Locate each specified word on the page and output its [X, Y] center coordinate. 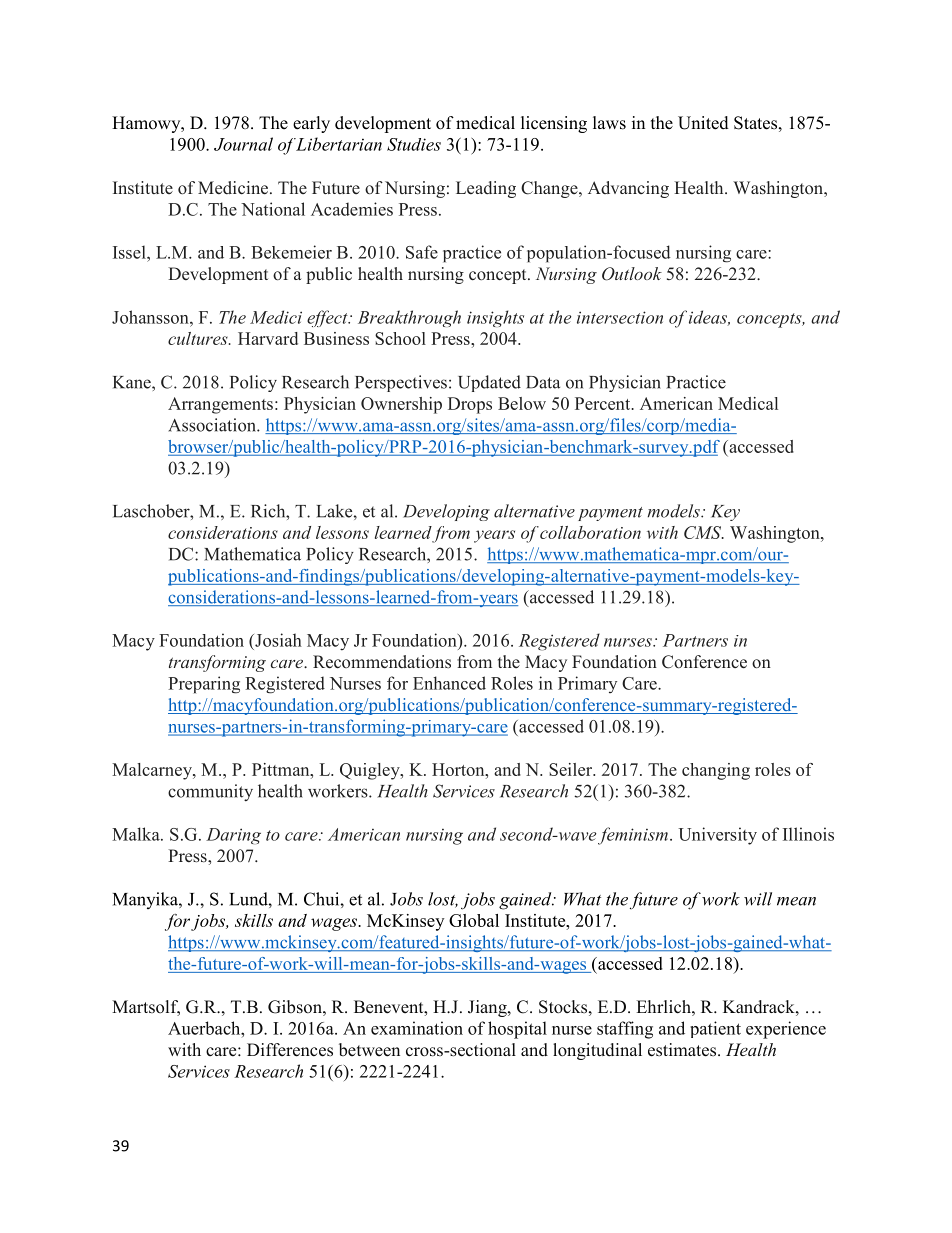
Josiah [277, 640]
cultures [199, 338]
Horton [459, 769]
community [210, 792]
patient [715, 1029]
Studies [414, 144]
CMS [704, 532]
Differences [290, 1050]
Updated [489, 383]
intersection [620, 317]
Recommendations [382, 662]
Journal [243, 144]
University [717, 836]
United [703, 123]
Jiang [488, 1008]
